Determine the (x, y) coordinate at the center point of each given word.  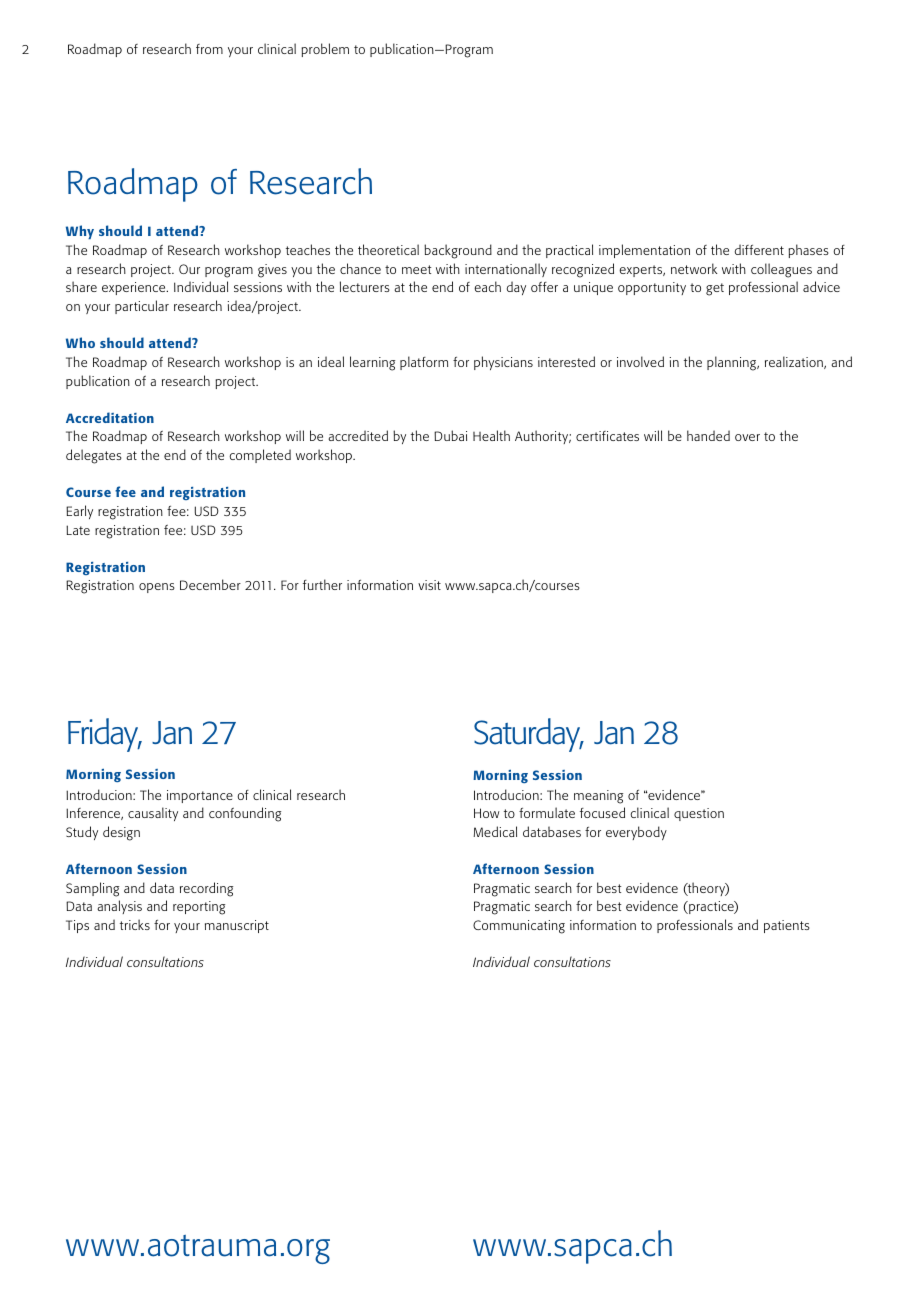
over (747, 437)
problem (325, 50)
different (759, 249)
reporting (199, 908)
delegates (94, 456)
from (209, 49)
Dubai (450, 435)
